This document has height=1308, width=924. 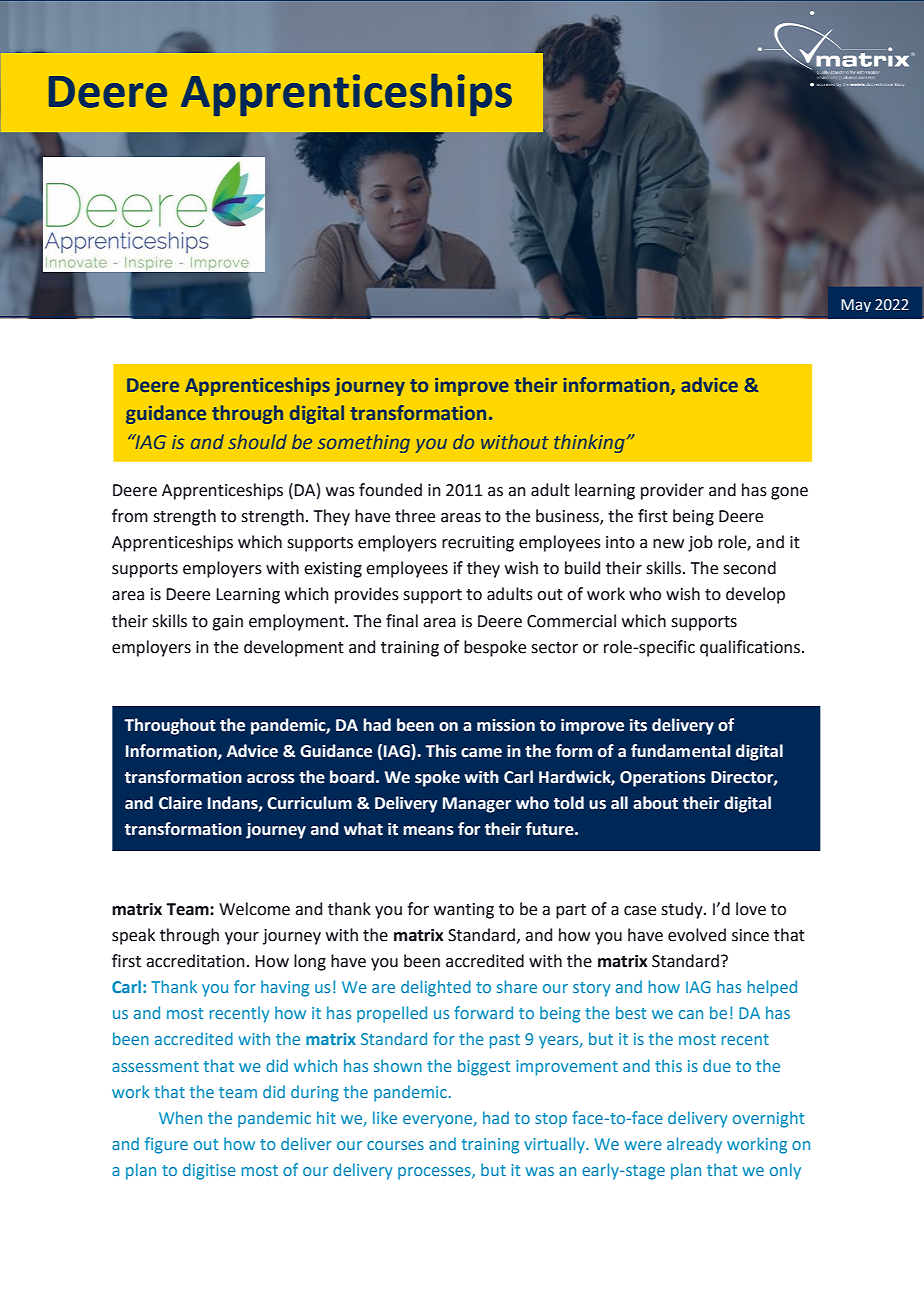 What do you see at coordinates (750, 648) in the document?
I see `qualifications` at bounding box center [750, 648].
